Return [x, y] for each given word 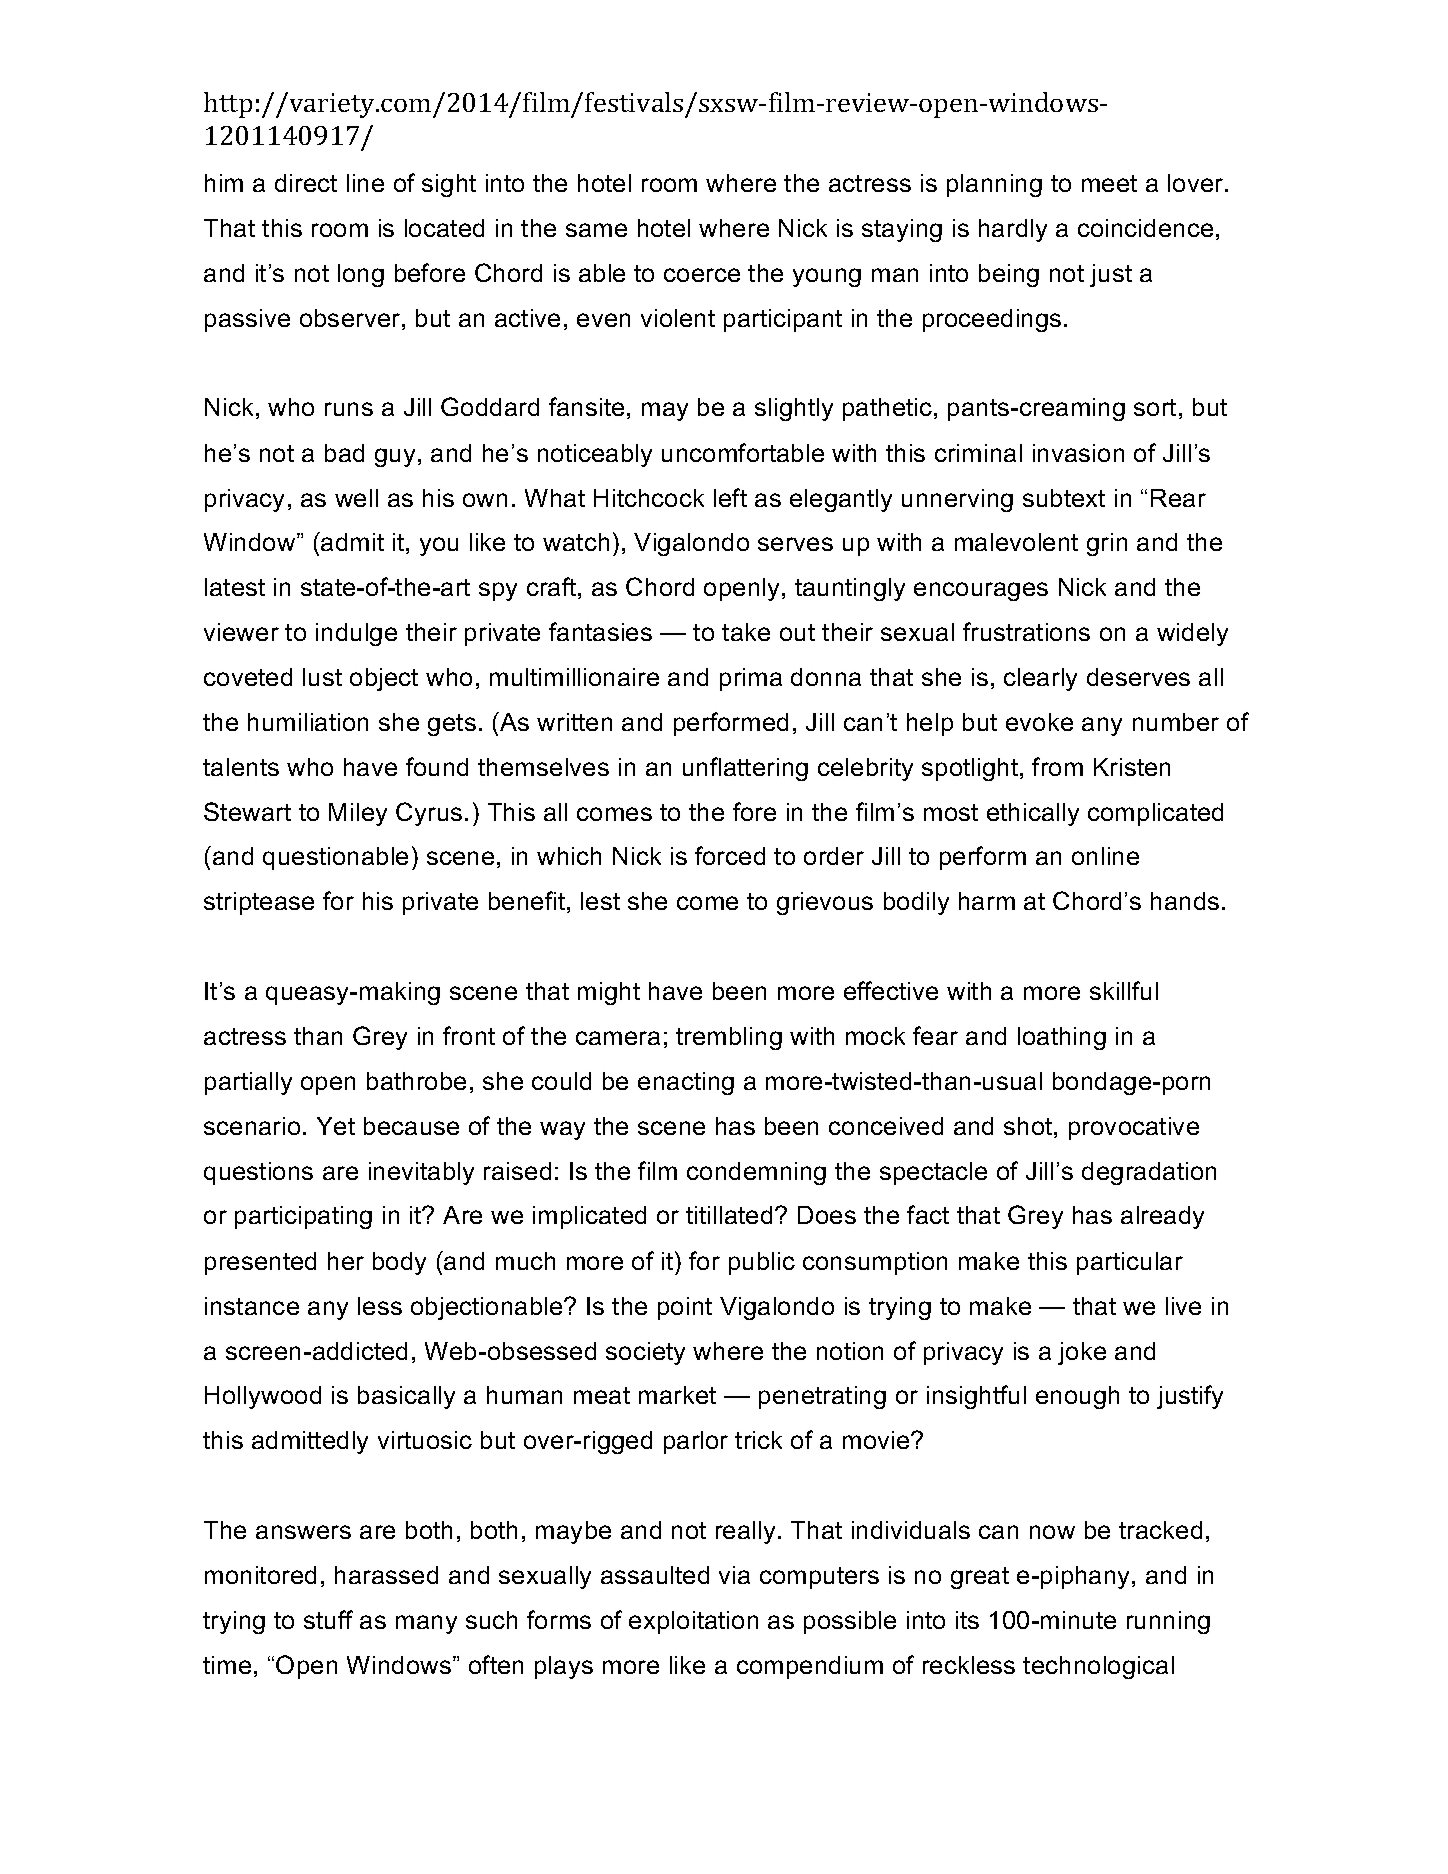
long [361, 275]
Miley [358, 814]
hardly [1013, 230]
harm [987, 901]
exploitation [693, 1622]
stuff [328, 1619]
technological [1098, 1667]
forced [730, 855]
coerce [702, 275]
